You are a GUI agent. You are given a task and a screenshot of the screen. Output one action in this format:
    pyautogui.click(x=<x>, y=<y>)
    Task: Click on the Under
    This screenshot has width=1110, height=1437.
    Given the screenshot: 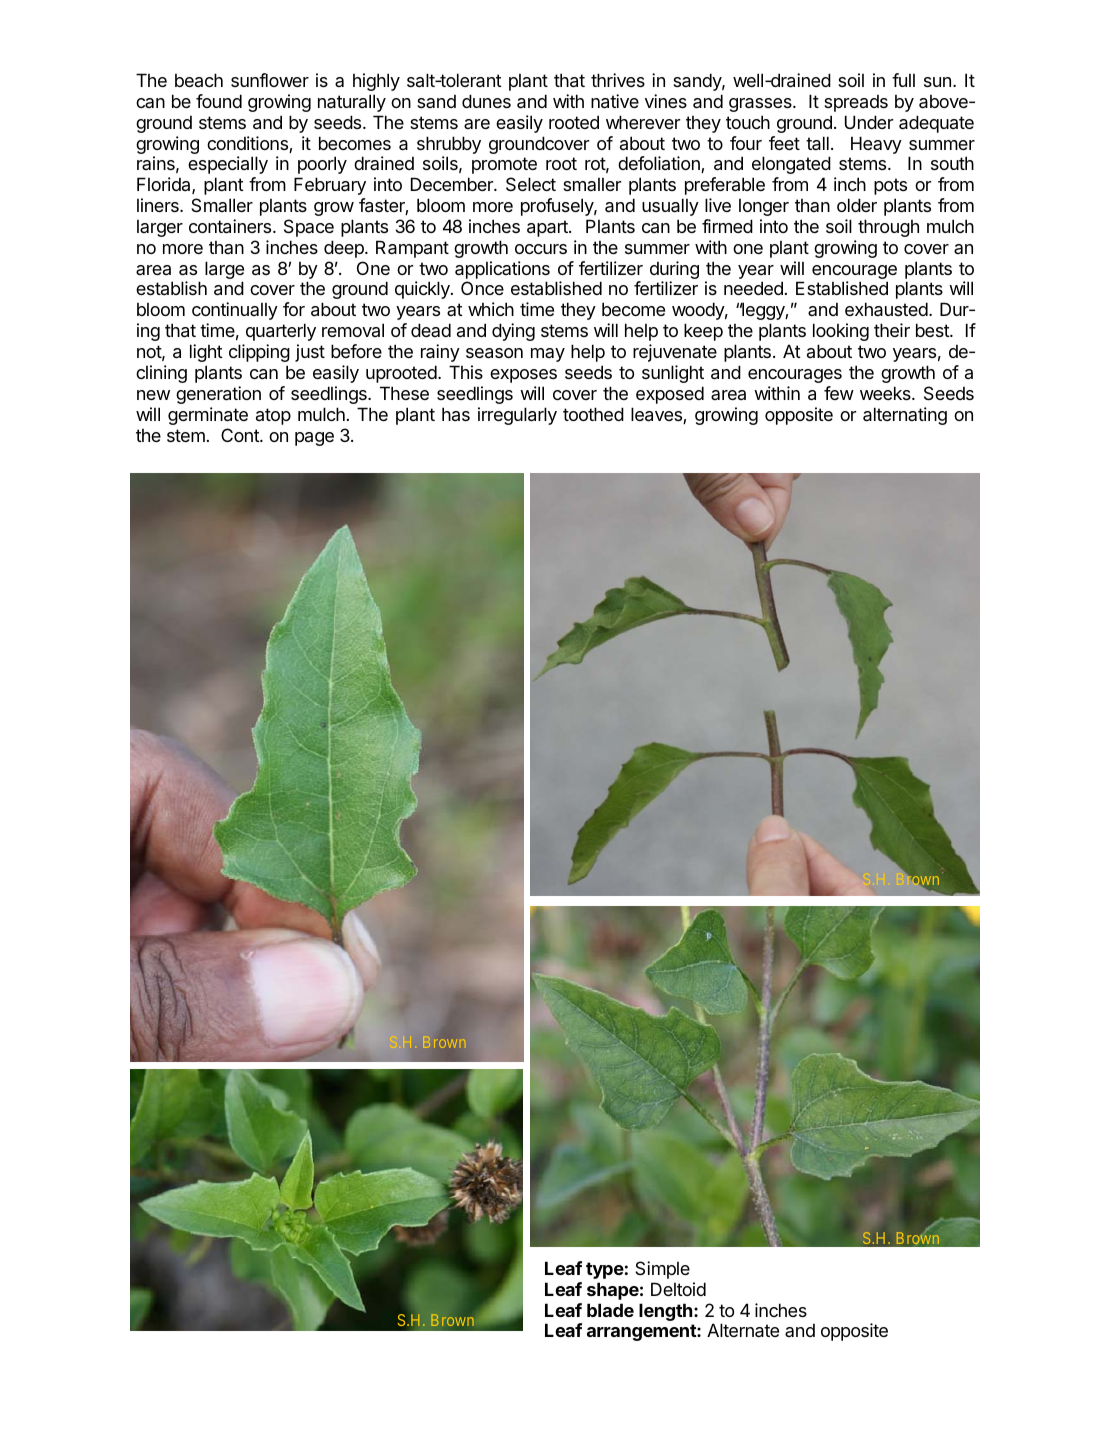 What is the action you would take?
    pyautogui.click(x=869, y=122)
